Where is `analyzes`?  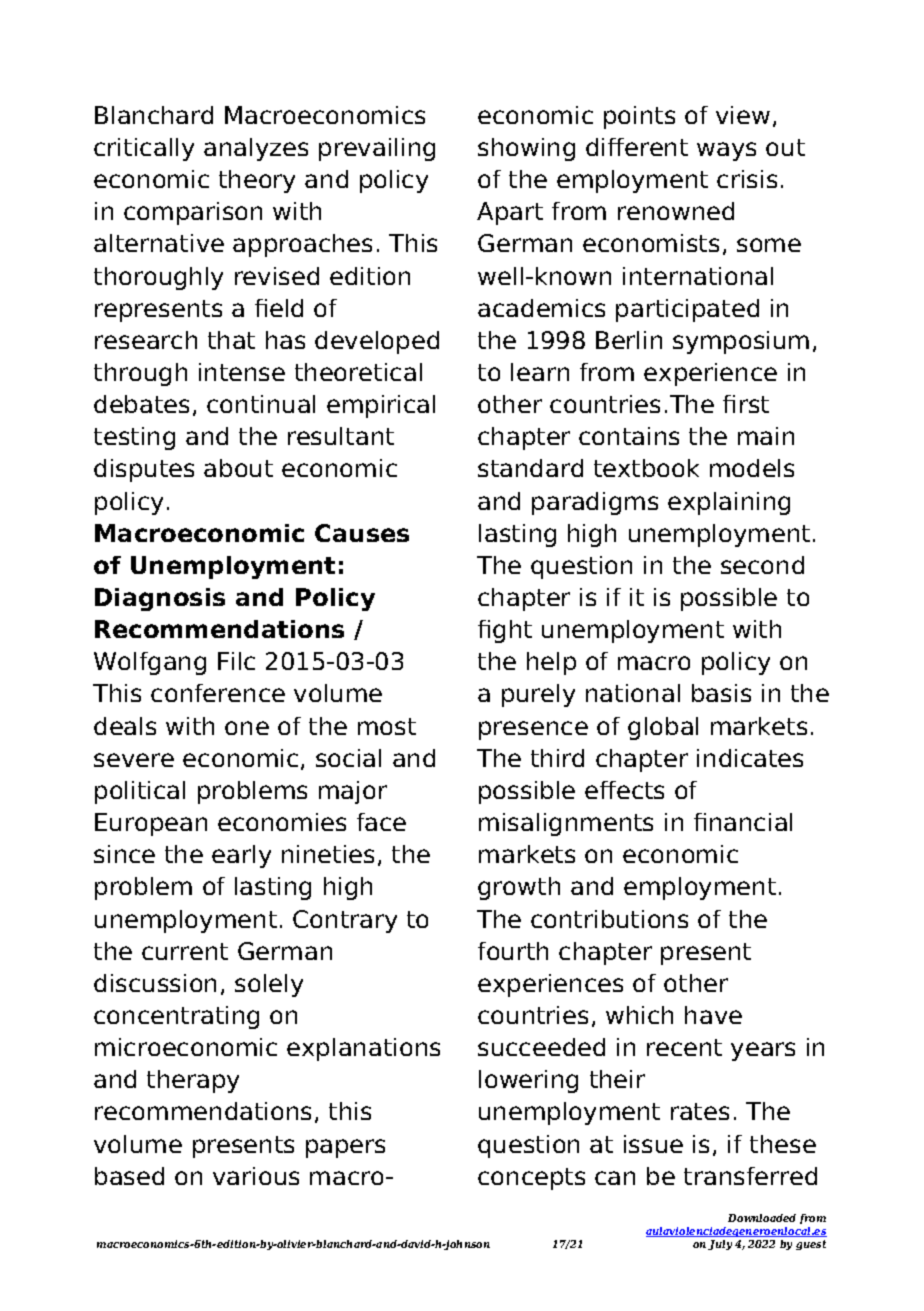
analyzes is located at coordinates (256, 149).
